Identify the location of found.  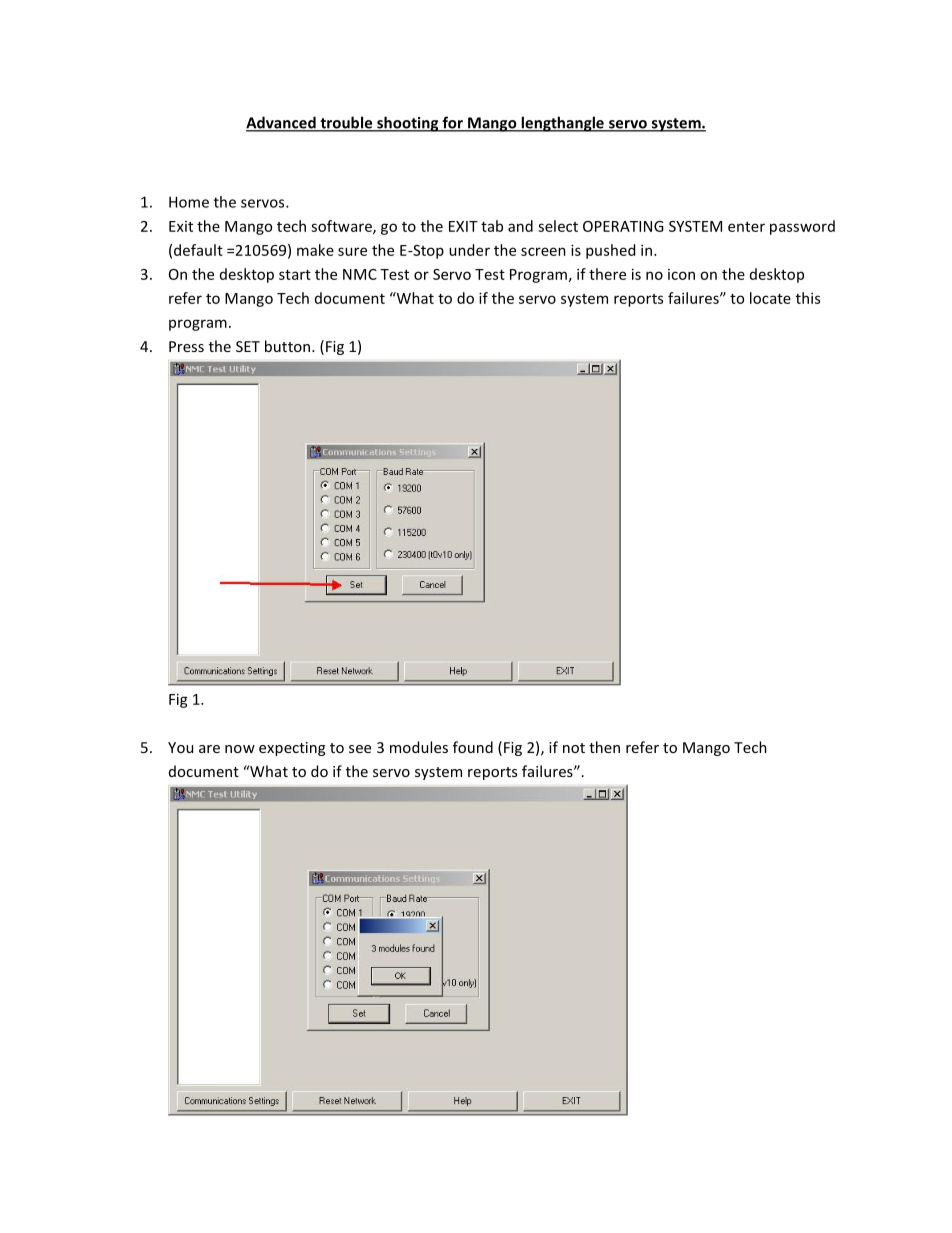
(473, 747).
